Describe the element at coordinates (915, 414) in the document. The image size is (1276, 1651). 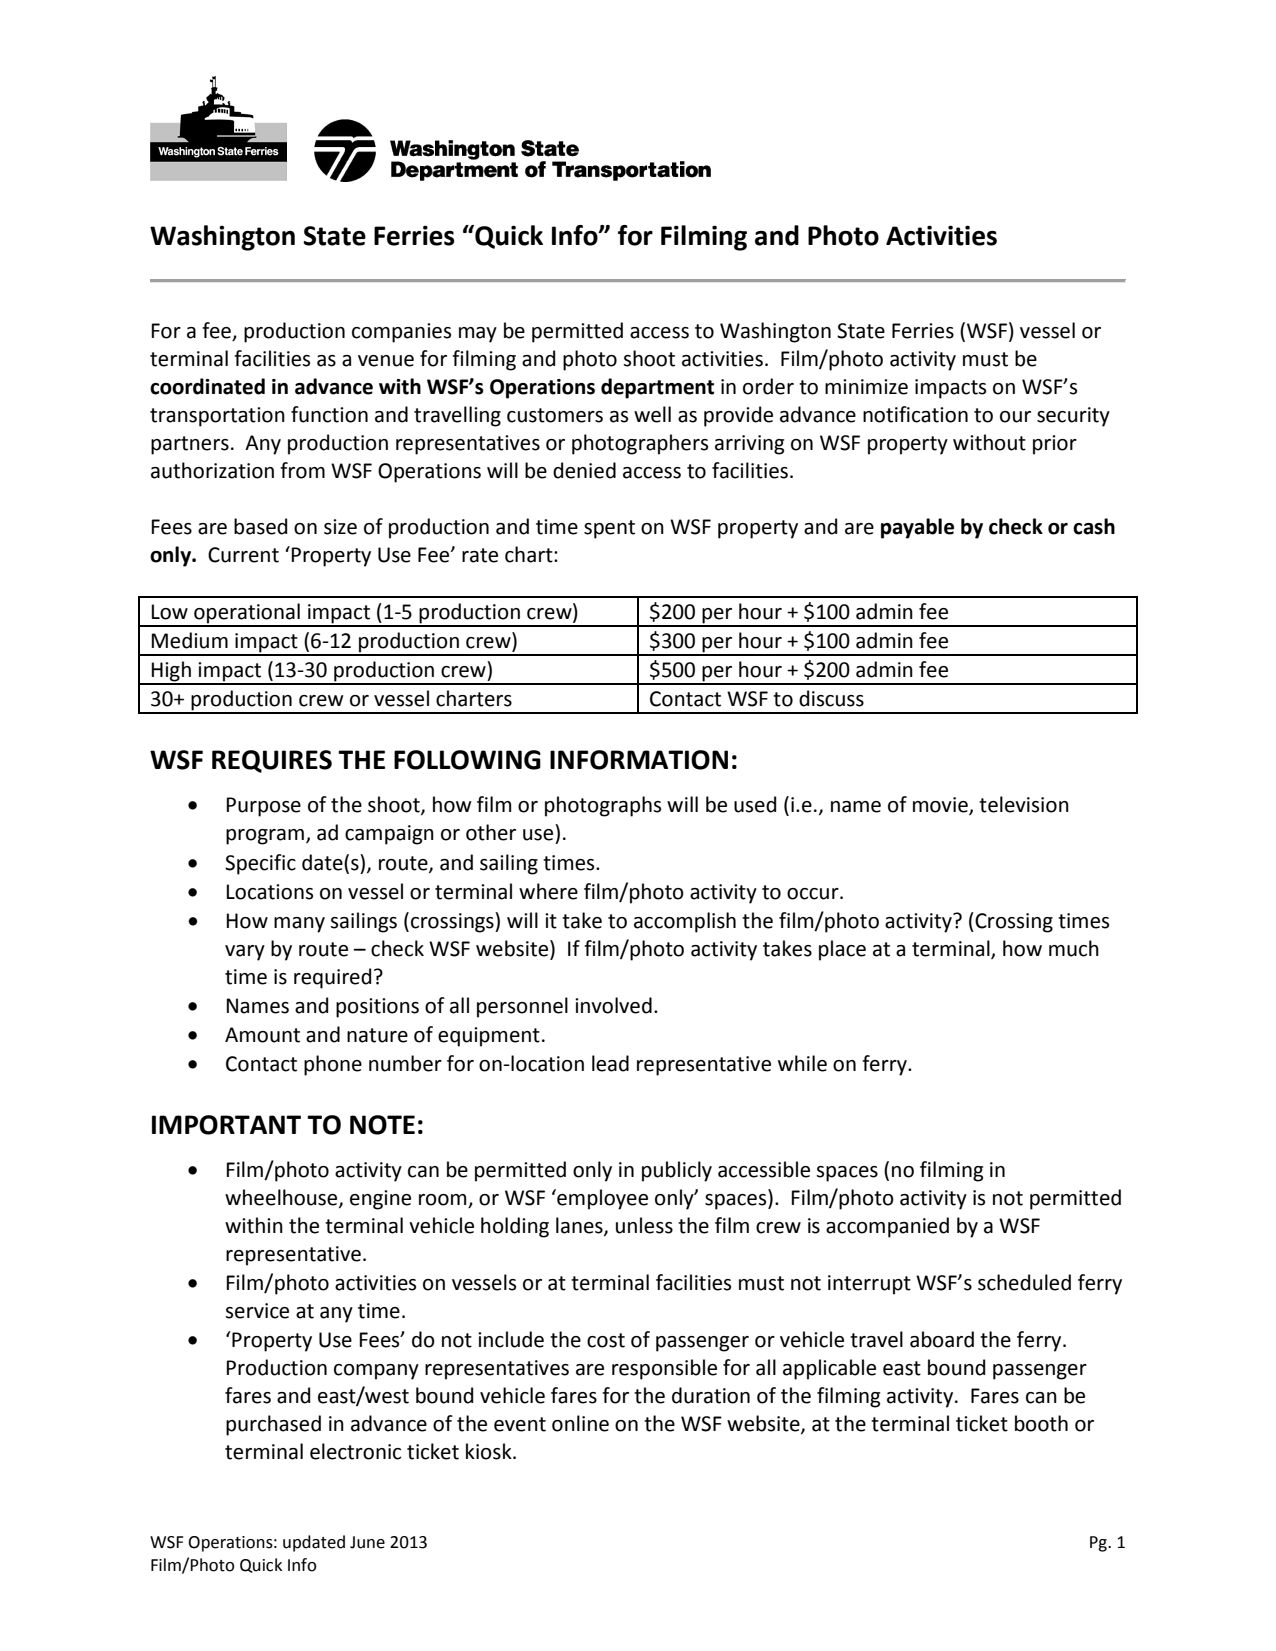
I see `notification` at that location.
